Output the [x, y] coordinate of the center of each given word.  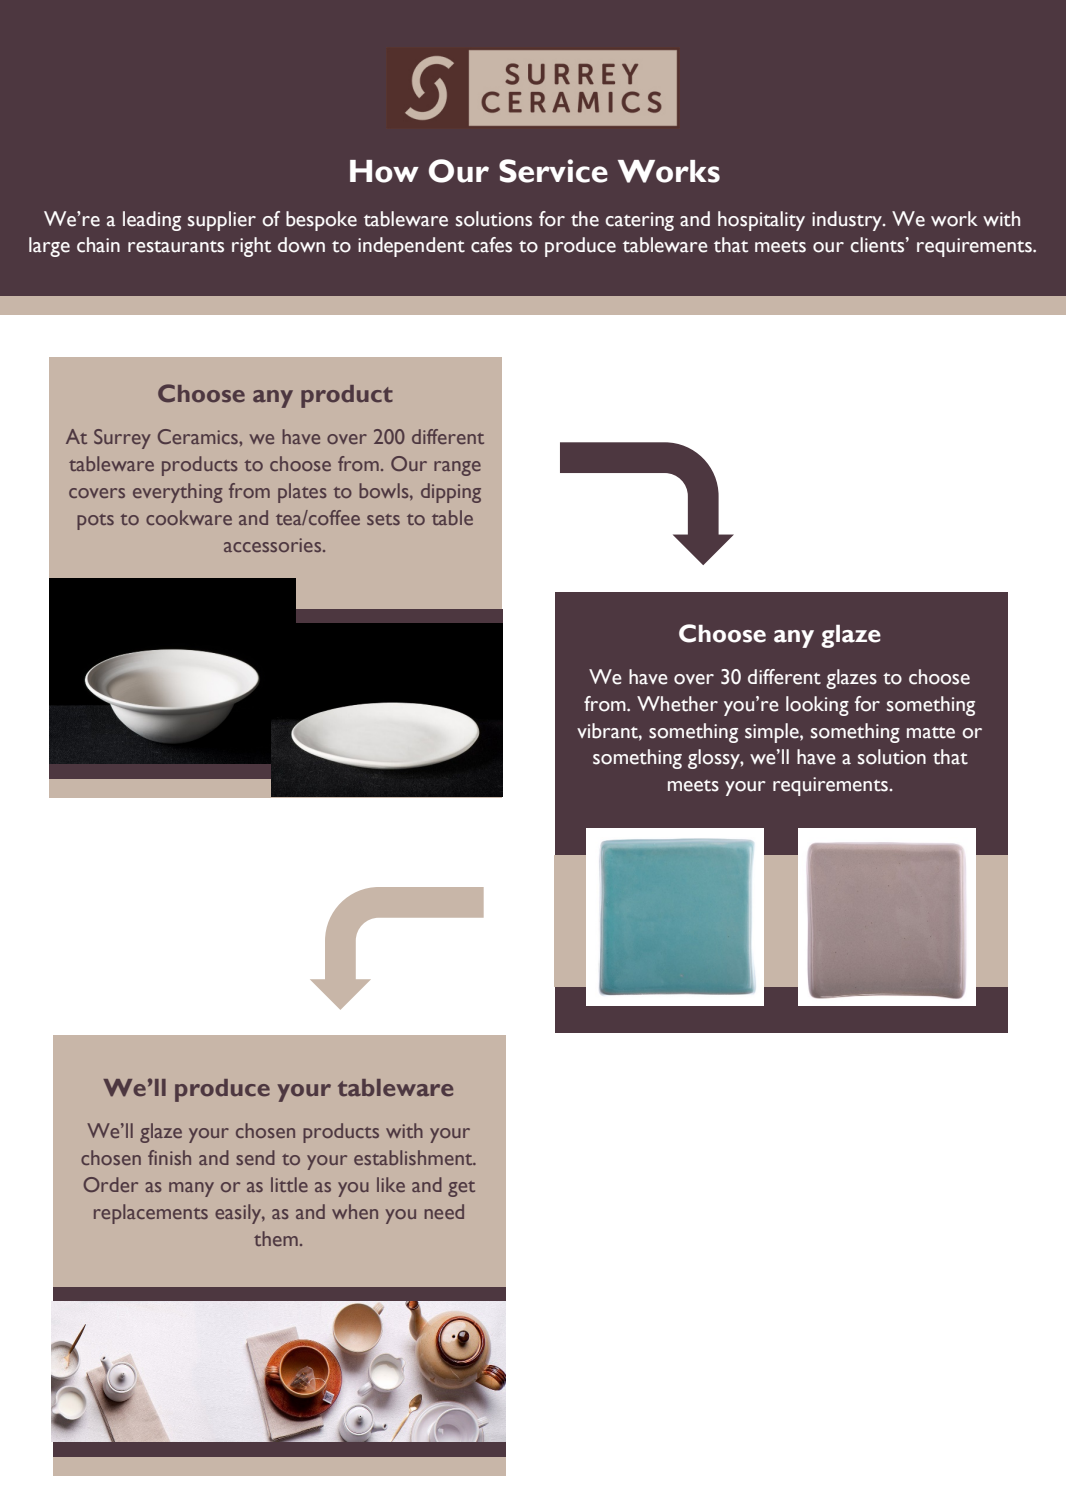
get [461, 1189]
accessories [274, 545]
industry [848, 221]
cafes [491, 245]
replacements [151, 1214]
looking [817, 706]
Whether [677, 704]
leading [152, 221]
